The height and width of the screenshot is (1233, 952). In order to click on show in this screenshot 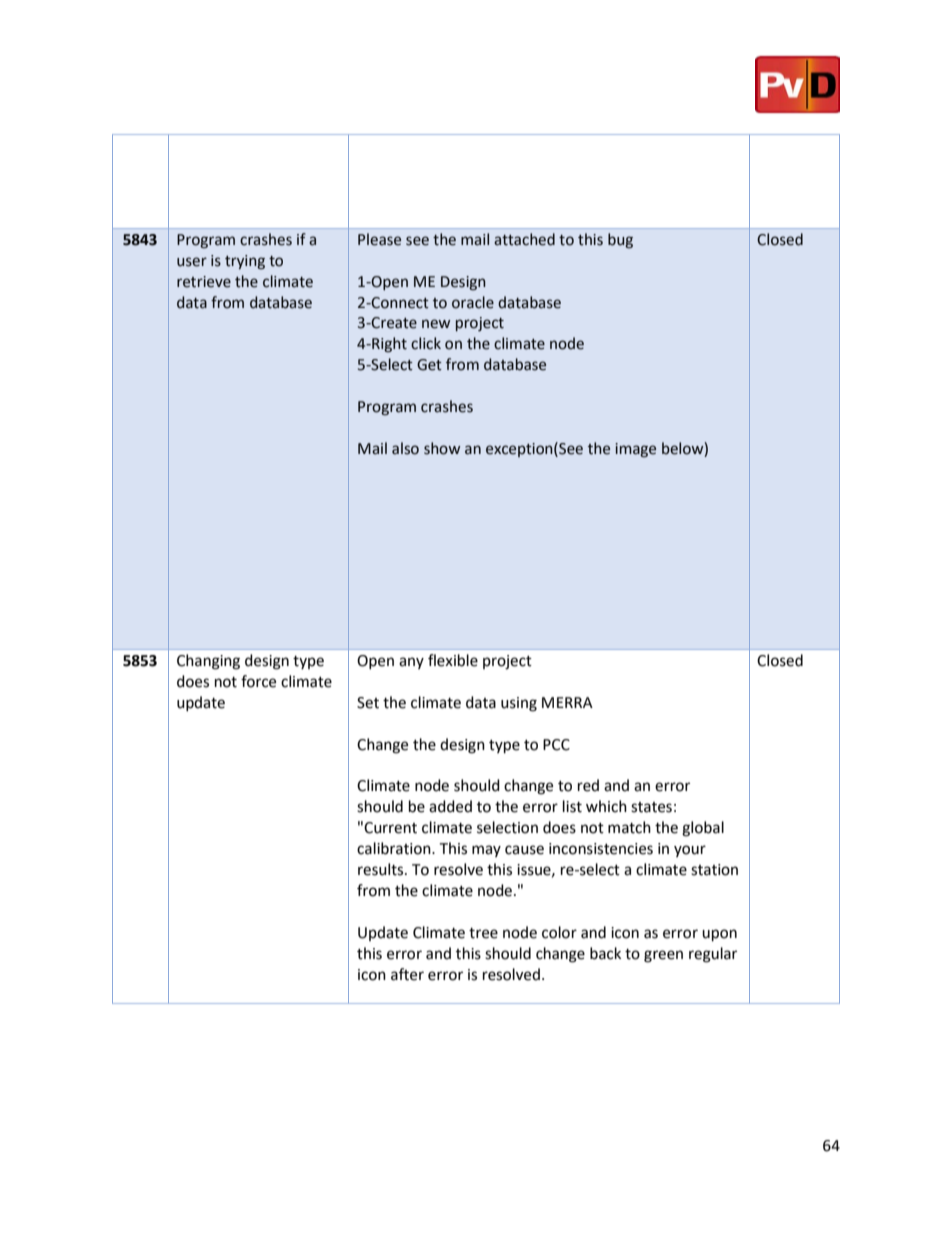, I will do `click(442, 448)`.
